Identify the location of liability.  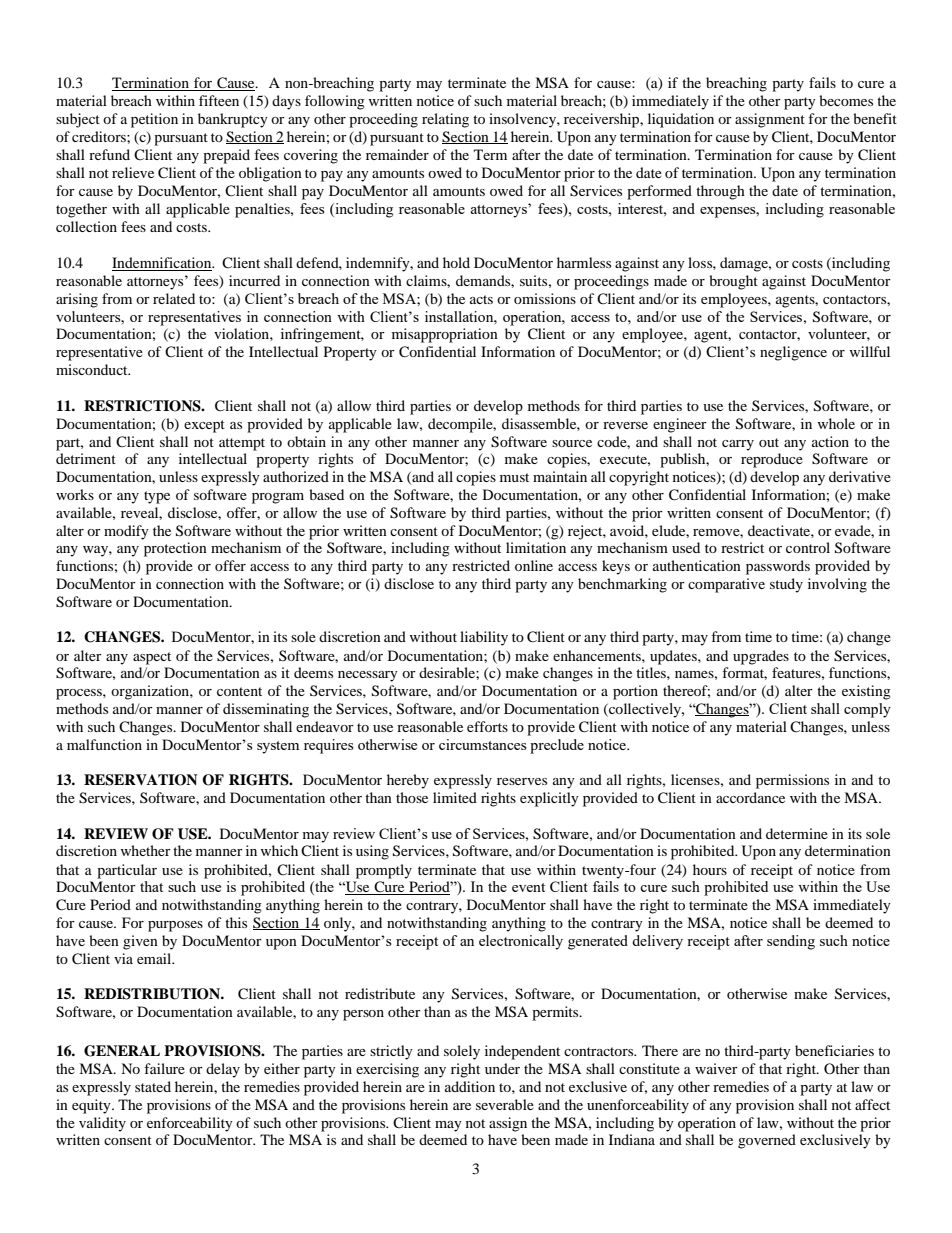
(484, 638).
